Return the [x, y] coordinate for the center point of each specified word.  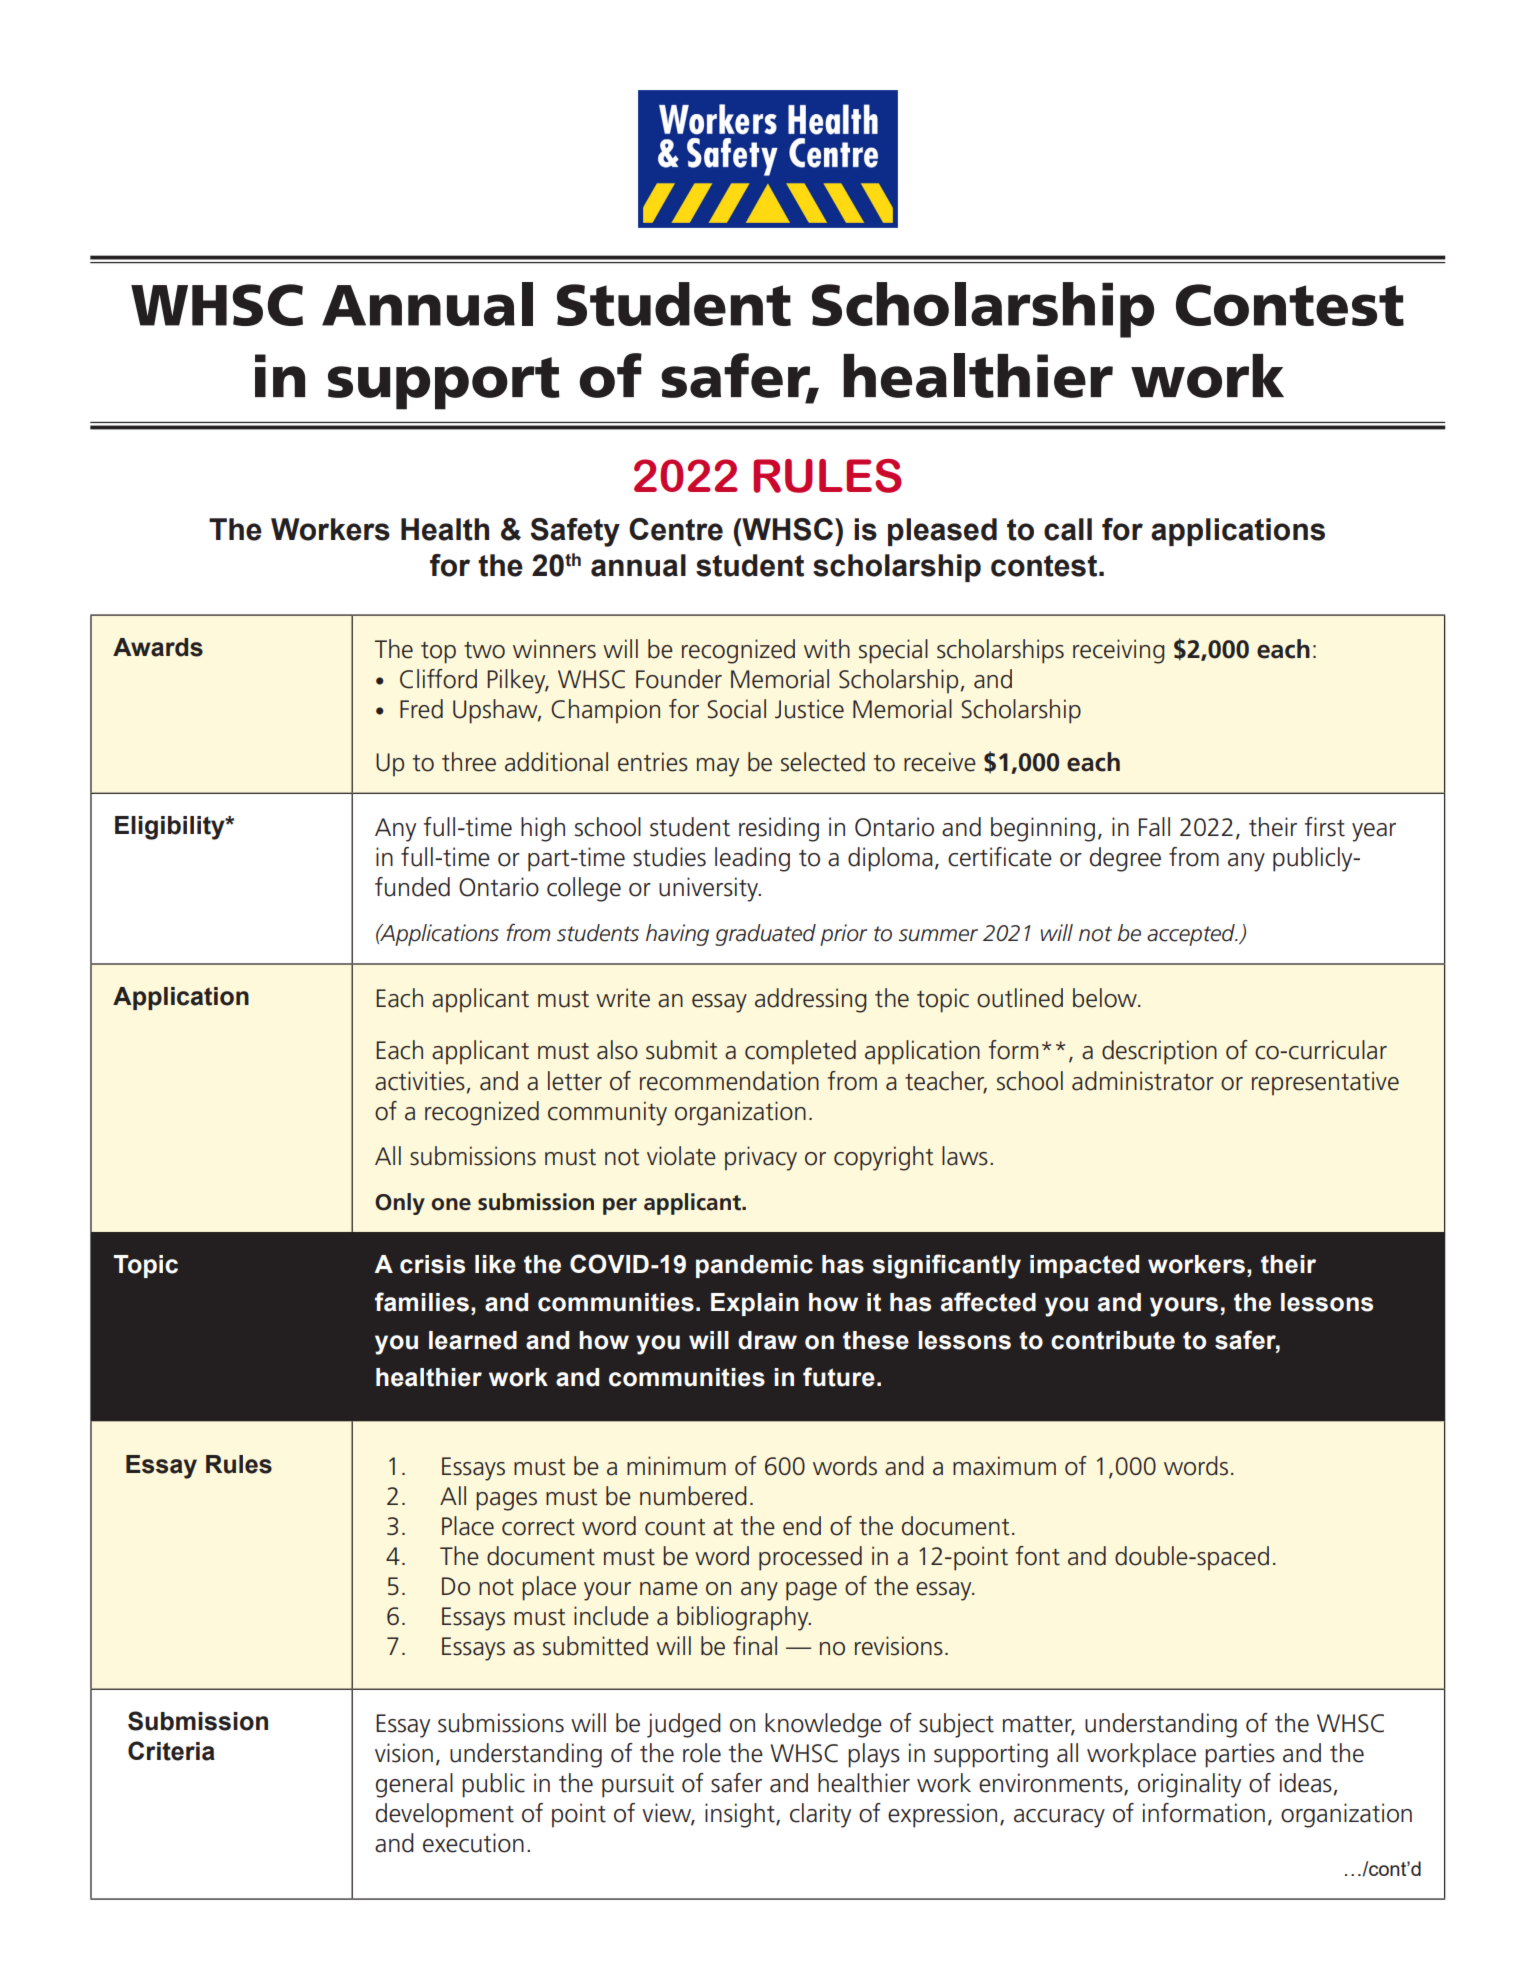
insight [741, 1815]
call [1068, 529]
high [543, 829]
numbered [693, 1496]
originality [1189, 1785]
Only [400, 1204]
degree [1125, 859]
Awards [158, 647]
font [1038, 1556]
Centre [676, 529]
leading [752, 859]
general [414, 1785]
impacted [1084, 1266]
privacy [761, 1158]
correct [538, 1527]
